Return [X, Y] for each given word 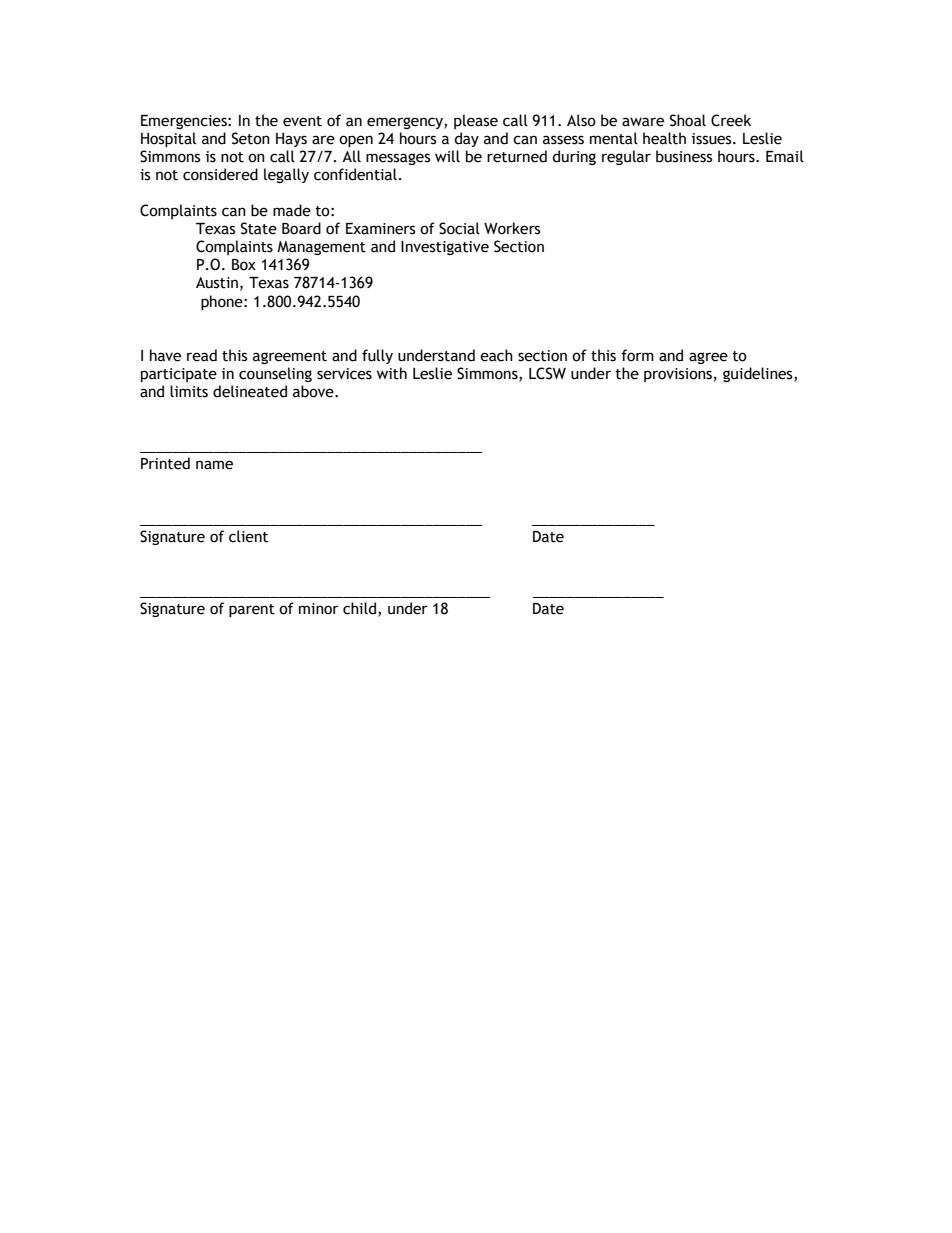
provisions [678, 375]
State [259, 228]
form [637, 355]
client [248, 536]
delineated [250, 391]
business [684, 156]
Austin [217, 283]
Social [459, 228]
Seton [251, 138]
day [466, 139]
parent [252, 610]
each [496, 355]
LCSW [547, 373]
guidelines [759, 374]
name [214, 465]
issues [713, 139]
